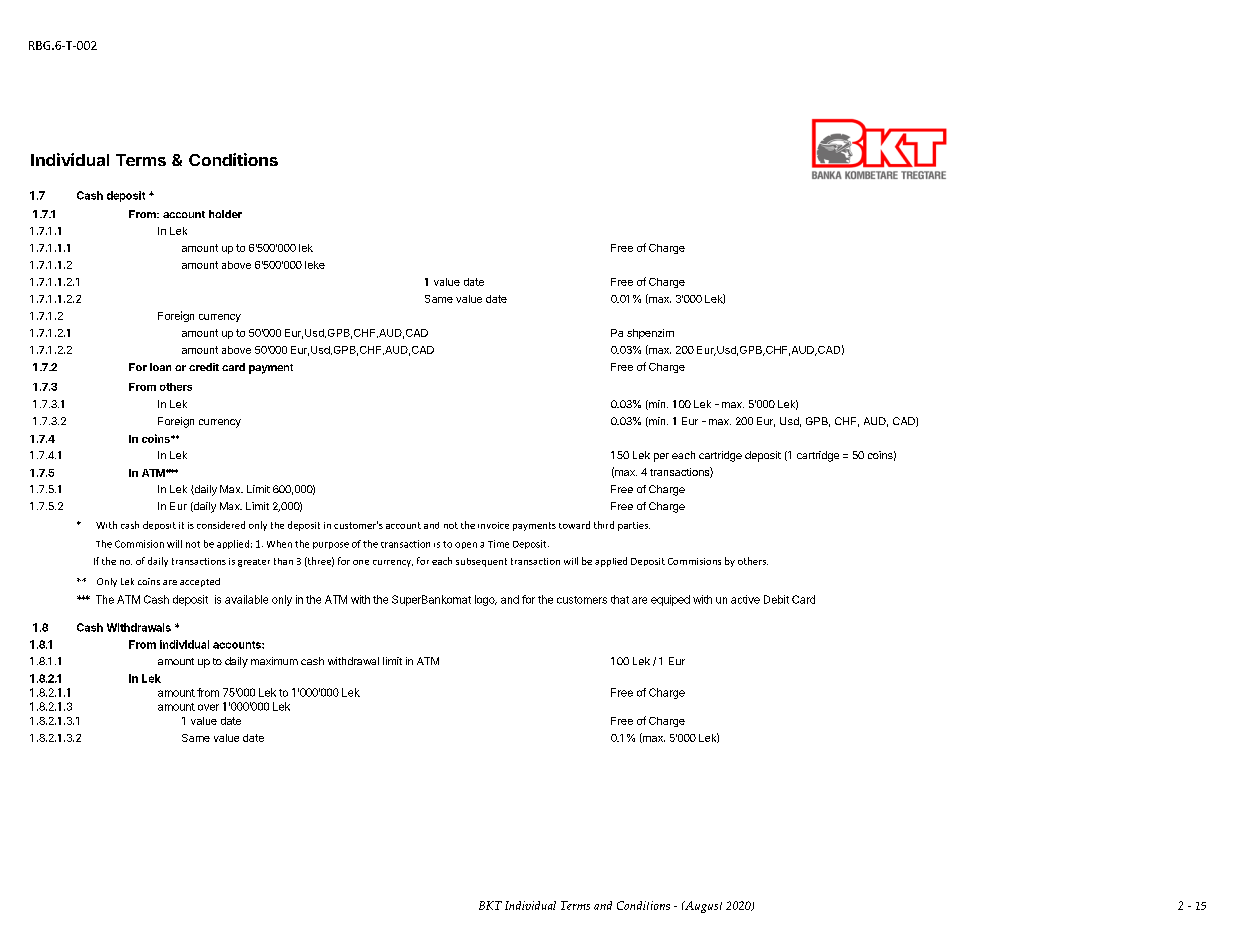 The height and width of the screenshot is (952, 1233). I want to click on over, so click(208, 707).
